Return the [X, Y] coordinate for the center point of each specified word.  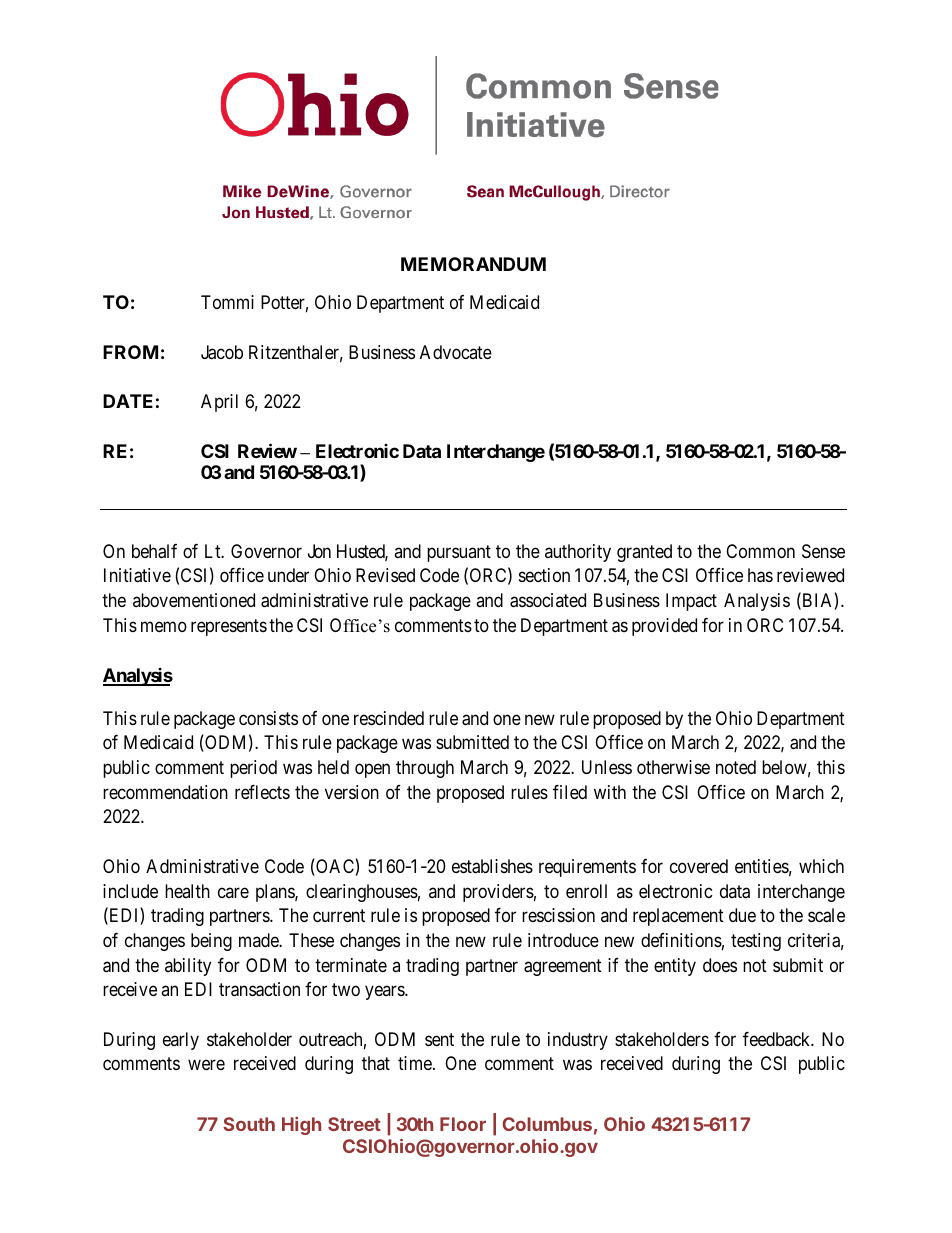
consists [268, 718]
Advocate [456, 352]
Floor [463, 1124]
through [425, 769]
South [249, 1124]
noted [736, 767]
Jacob [222, 352]
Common [760, 551]
